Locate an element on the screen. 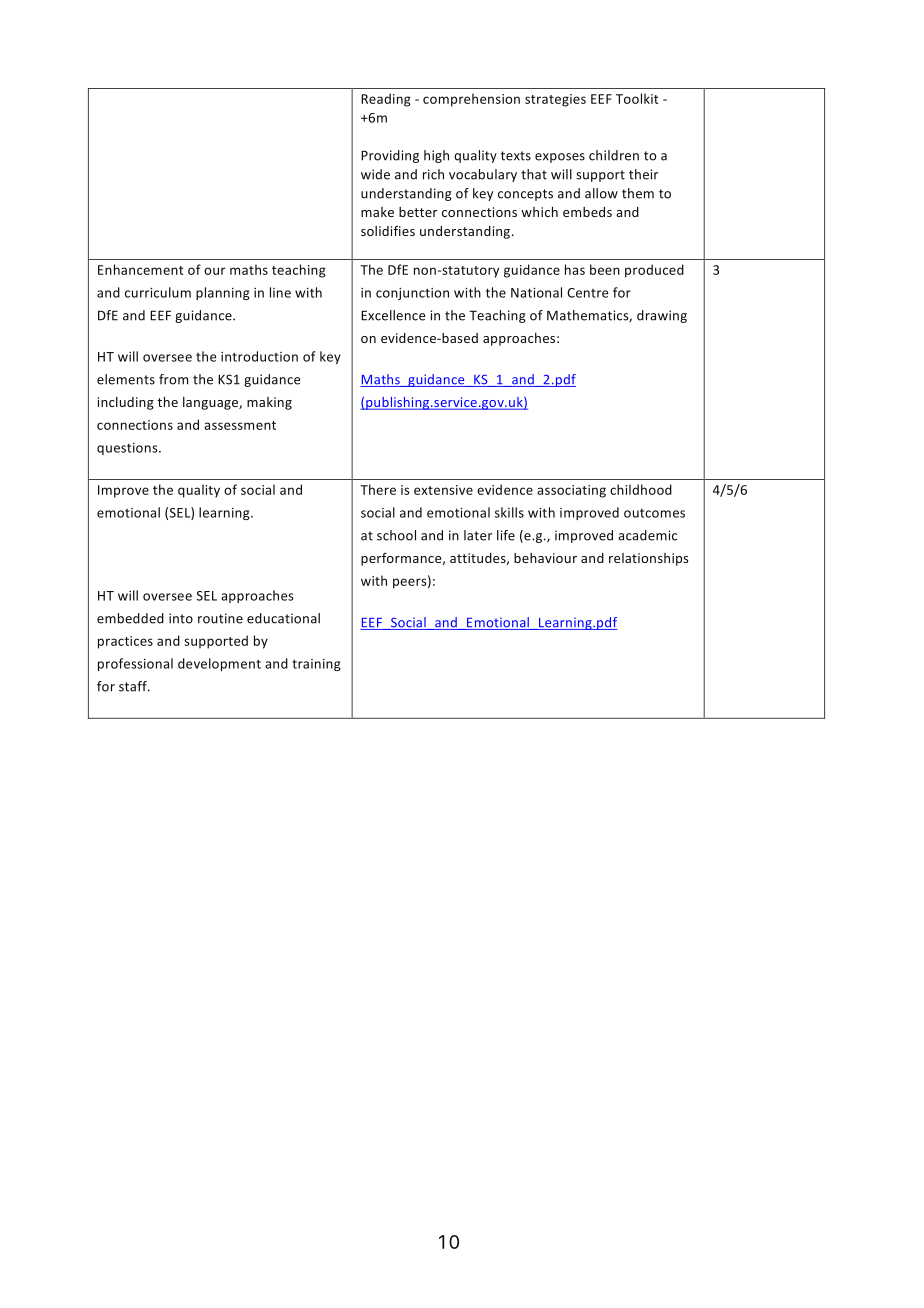 The image size is (924, 1308). training is located at coordinates (316, 665).
